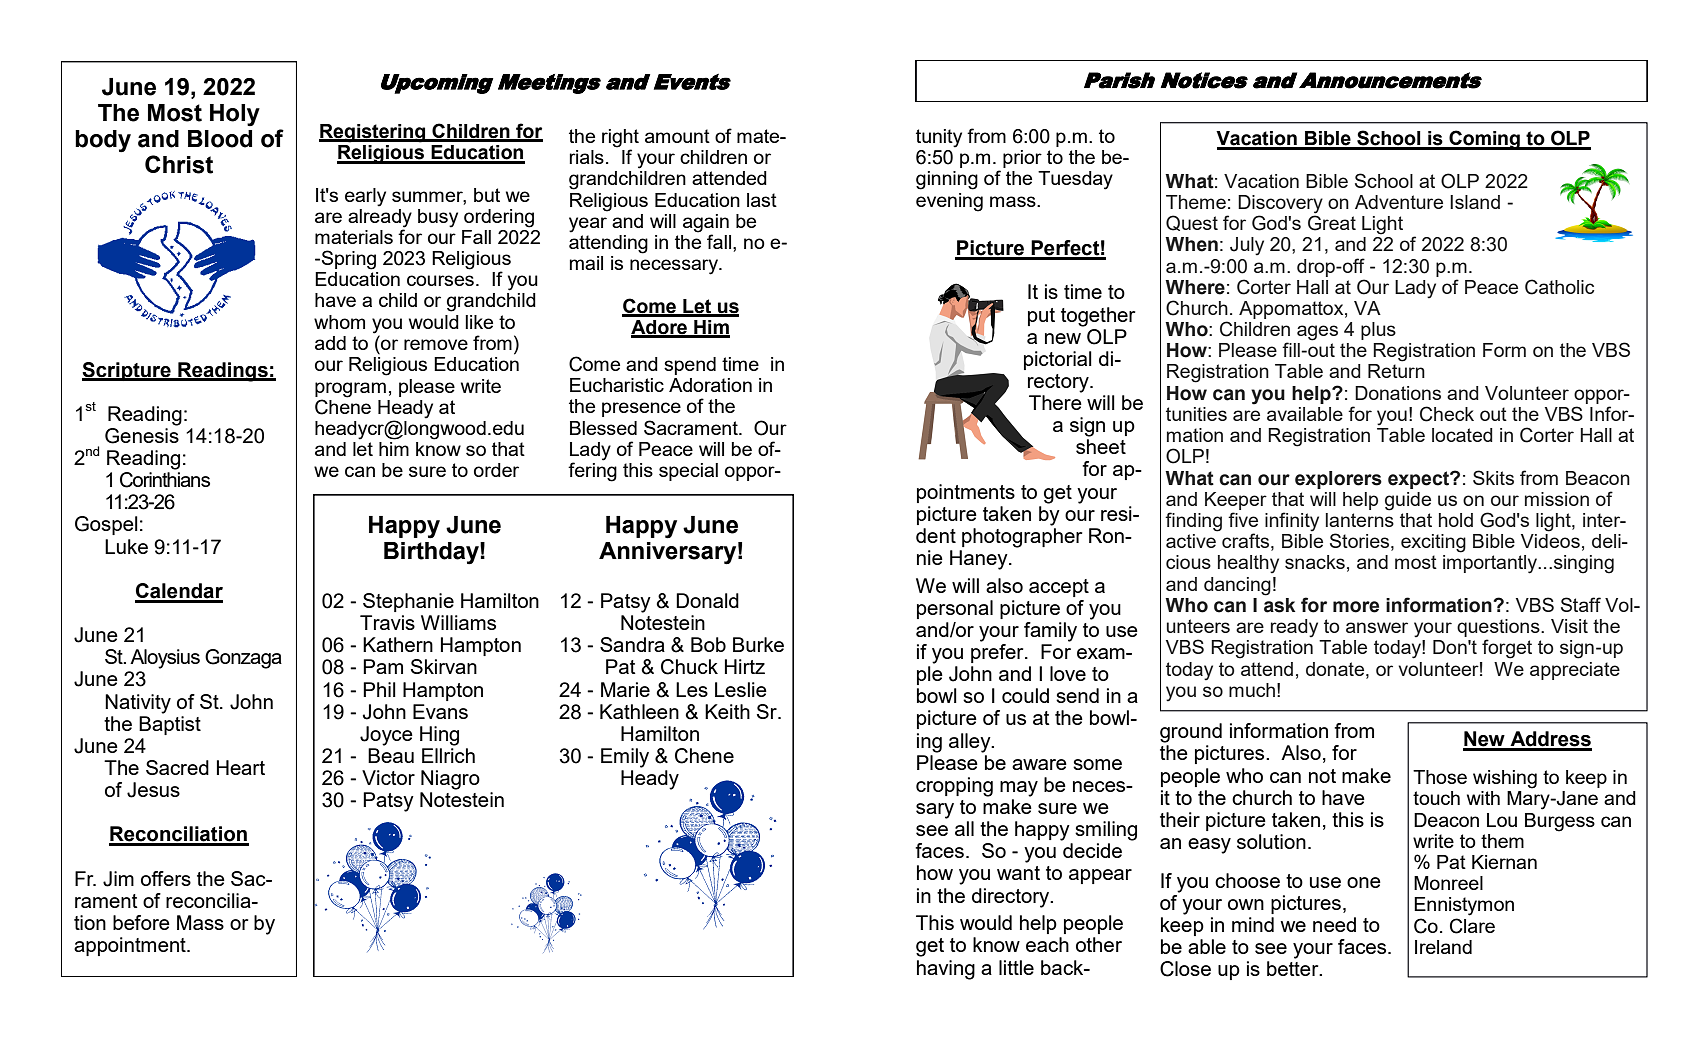  I want to click on Luke, so click(126, 546).
